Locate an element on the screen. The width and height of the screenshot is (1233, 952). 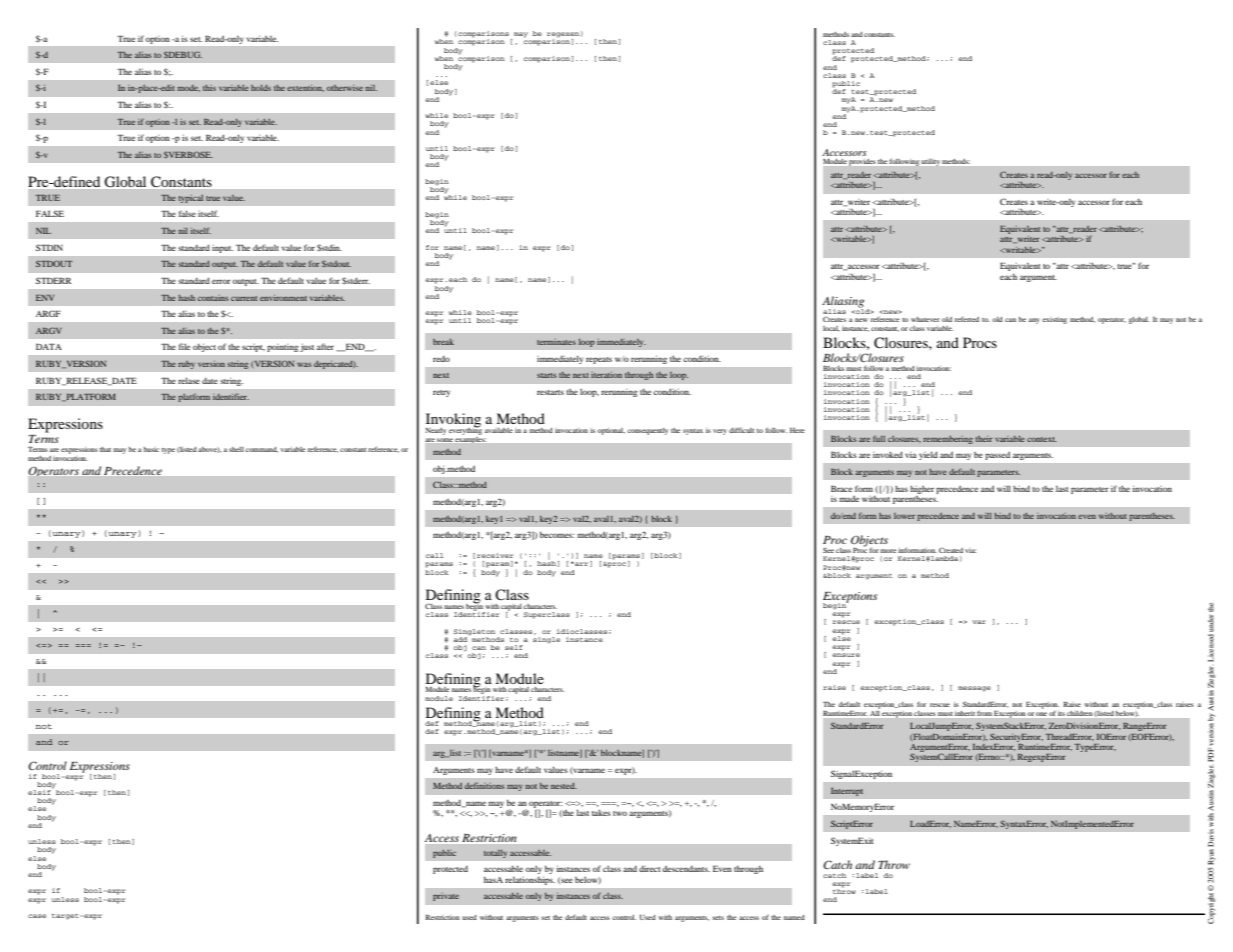
basic is located at coordinates (151, 449).
